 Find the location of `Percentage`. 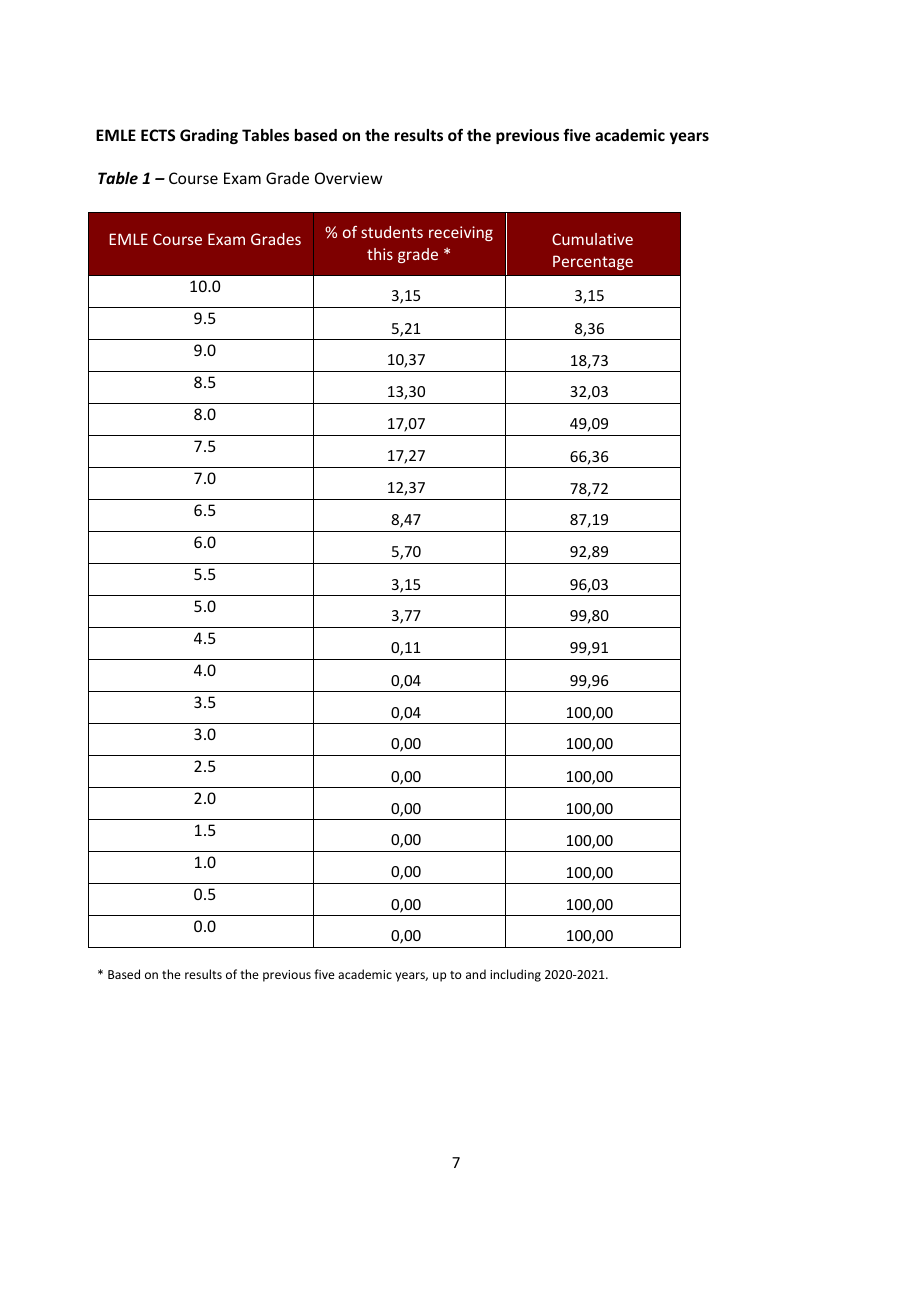

Percentage is located at coordinates (593, 262).
